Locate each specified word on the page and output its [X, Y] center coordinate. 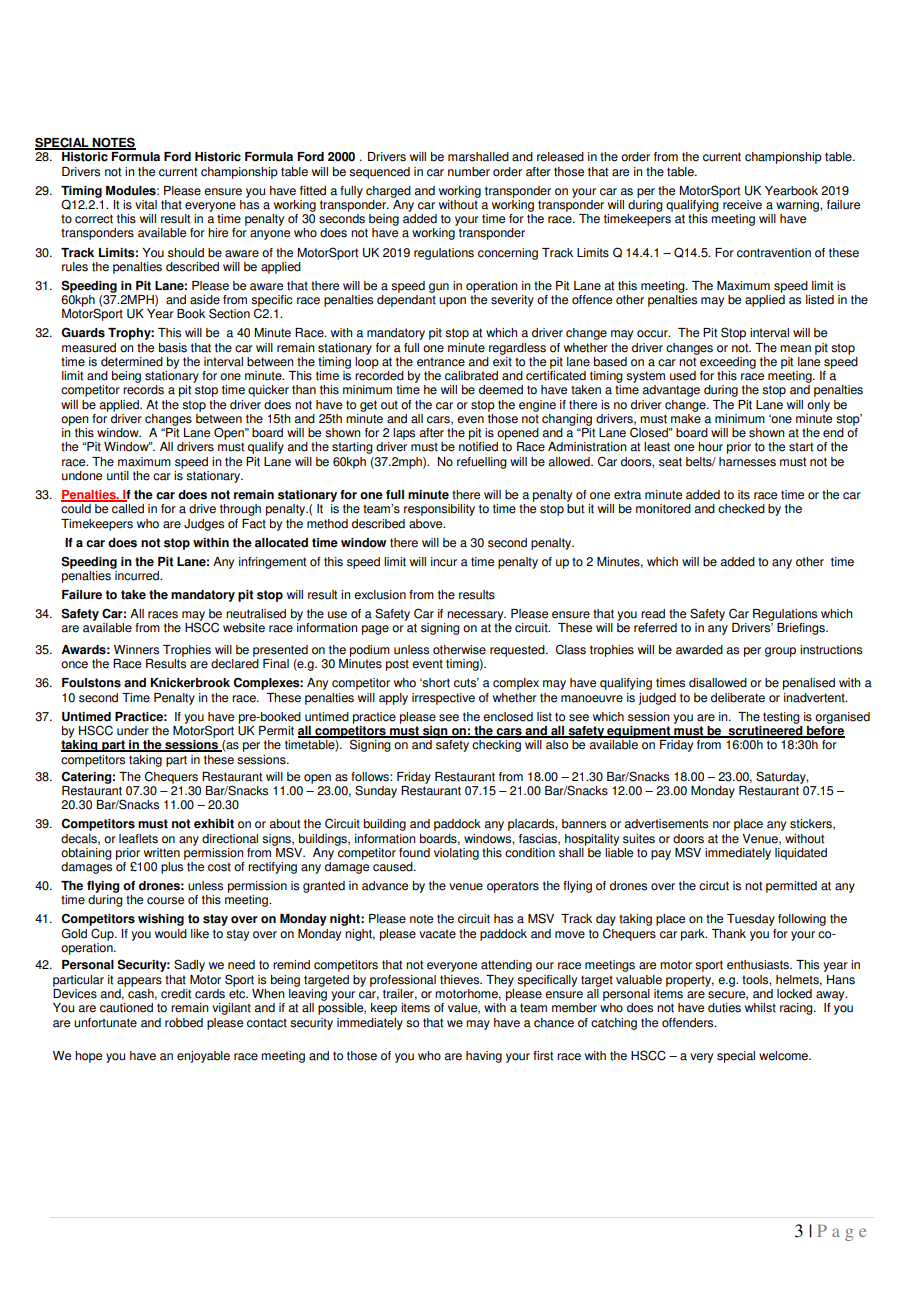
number [469, 172]
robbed [184, 1023]
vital [146, 205]
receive [742, 205]
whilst [760, 1008]
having [484, 1057]
